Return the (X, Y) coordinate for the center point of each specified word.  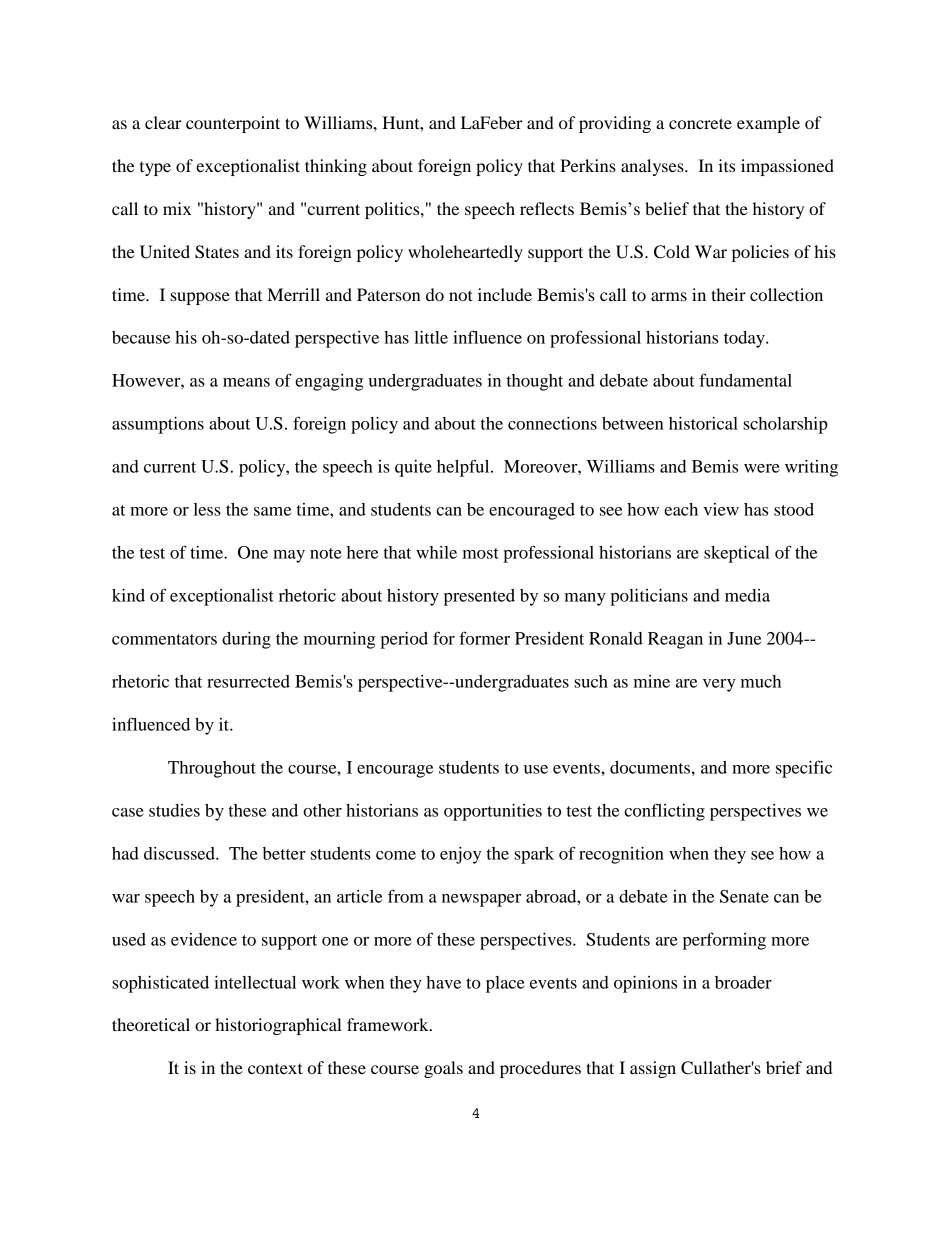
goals (443, 1069)
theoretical (151, 1024)
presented (479, 597)
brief (784, 1067)
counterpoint (233, 124)
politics (393, 210)
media (747, 595)
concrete (700, 123)
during (246, 640)
